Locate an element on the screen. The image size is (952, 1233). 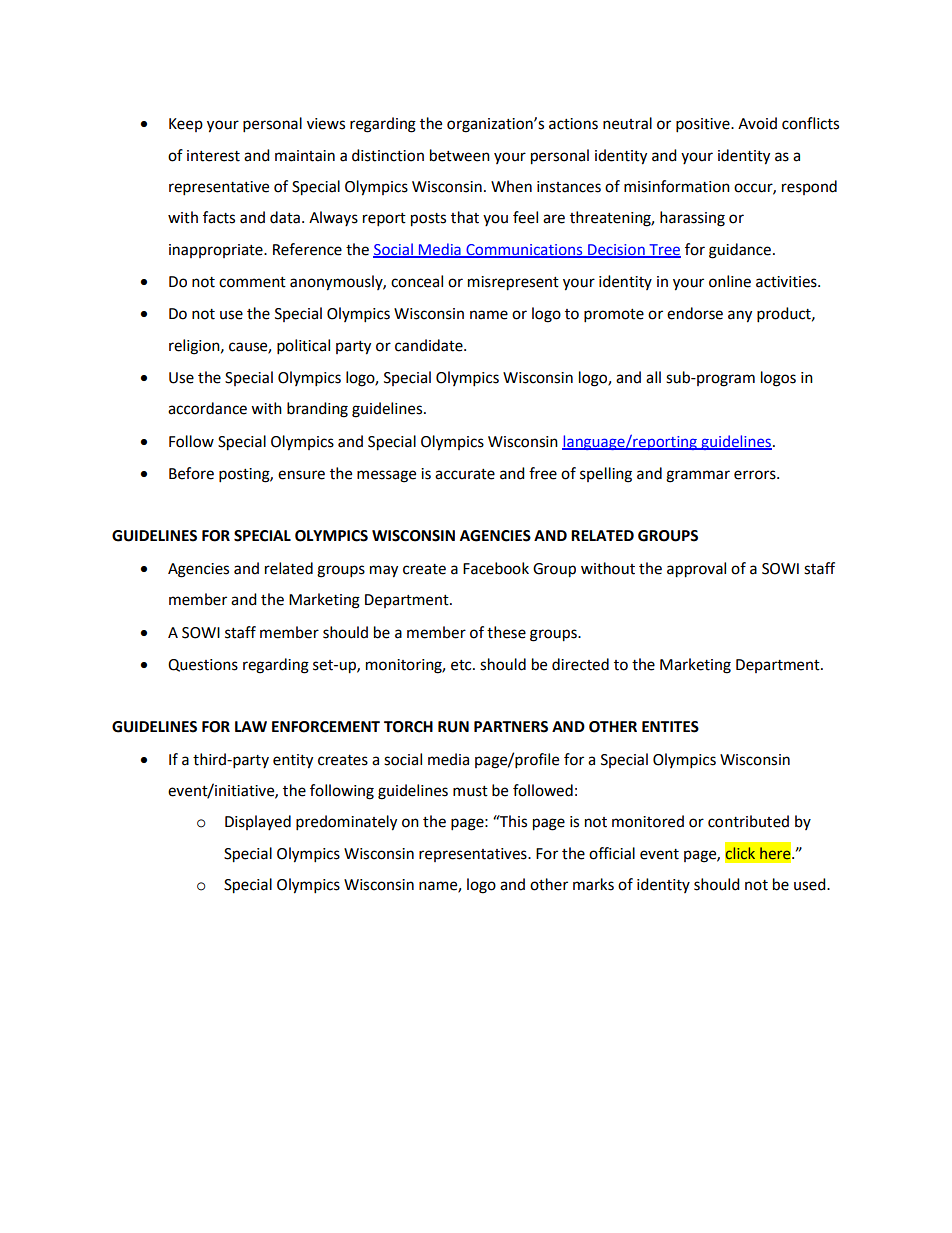
marks is located at coordinates (593, 884).
